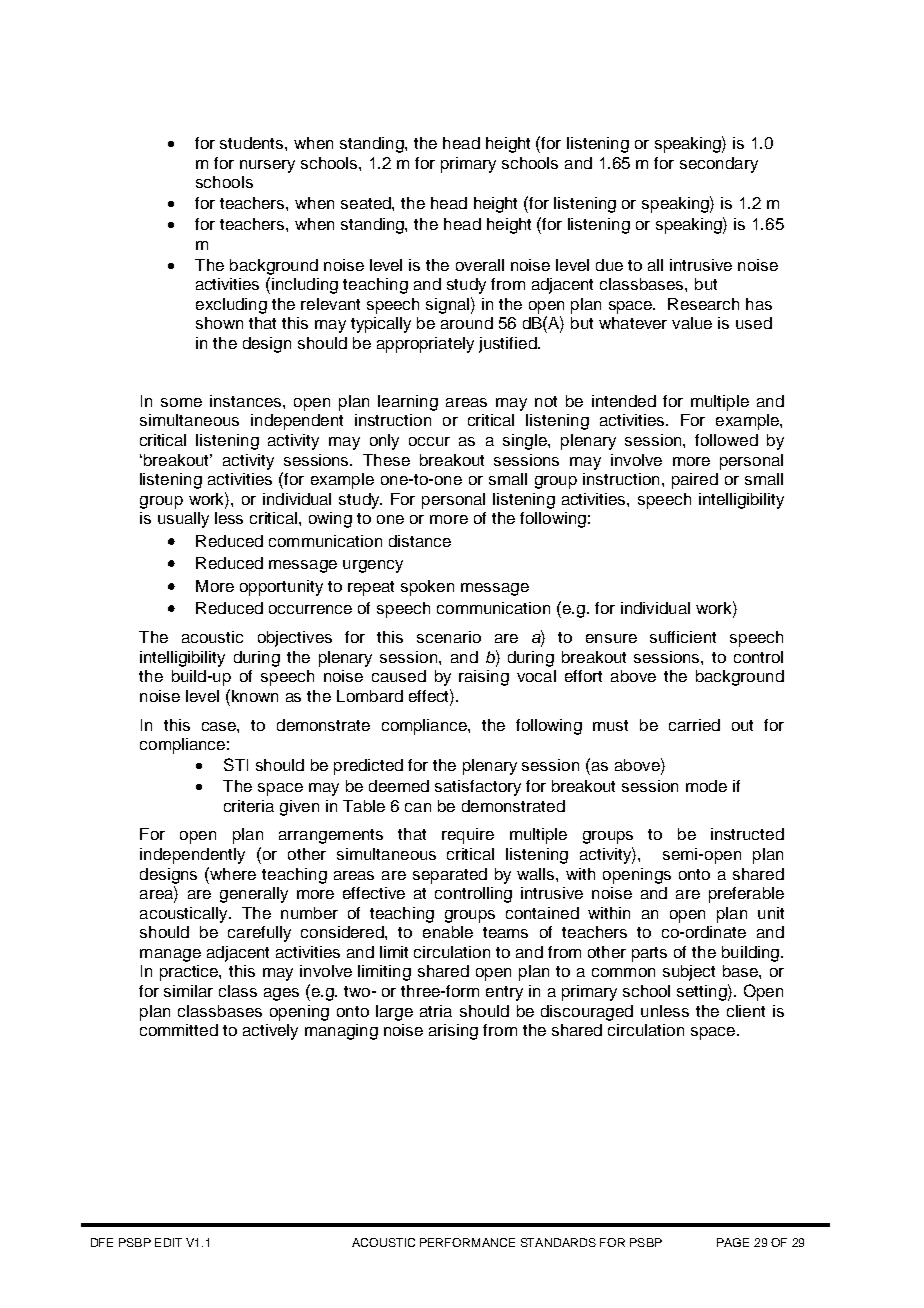  I want to click on nursery, so click(267, 166).
